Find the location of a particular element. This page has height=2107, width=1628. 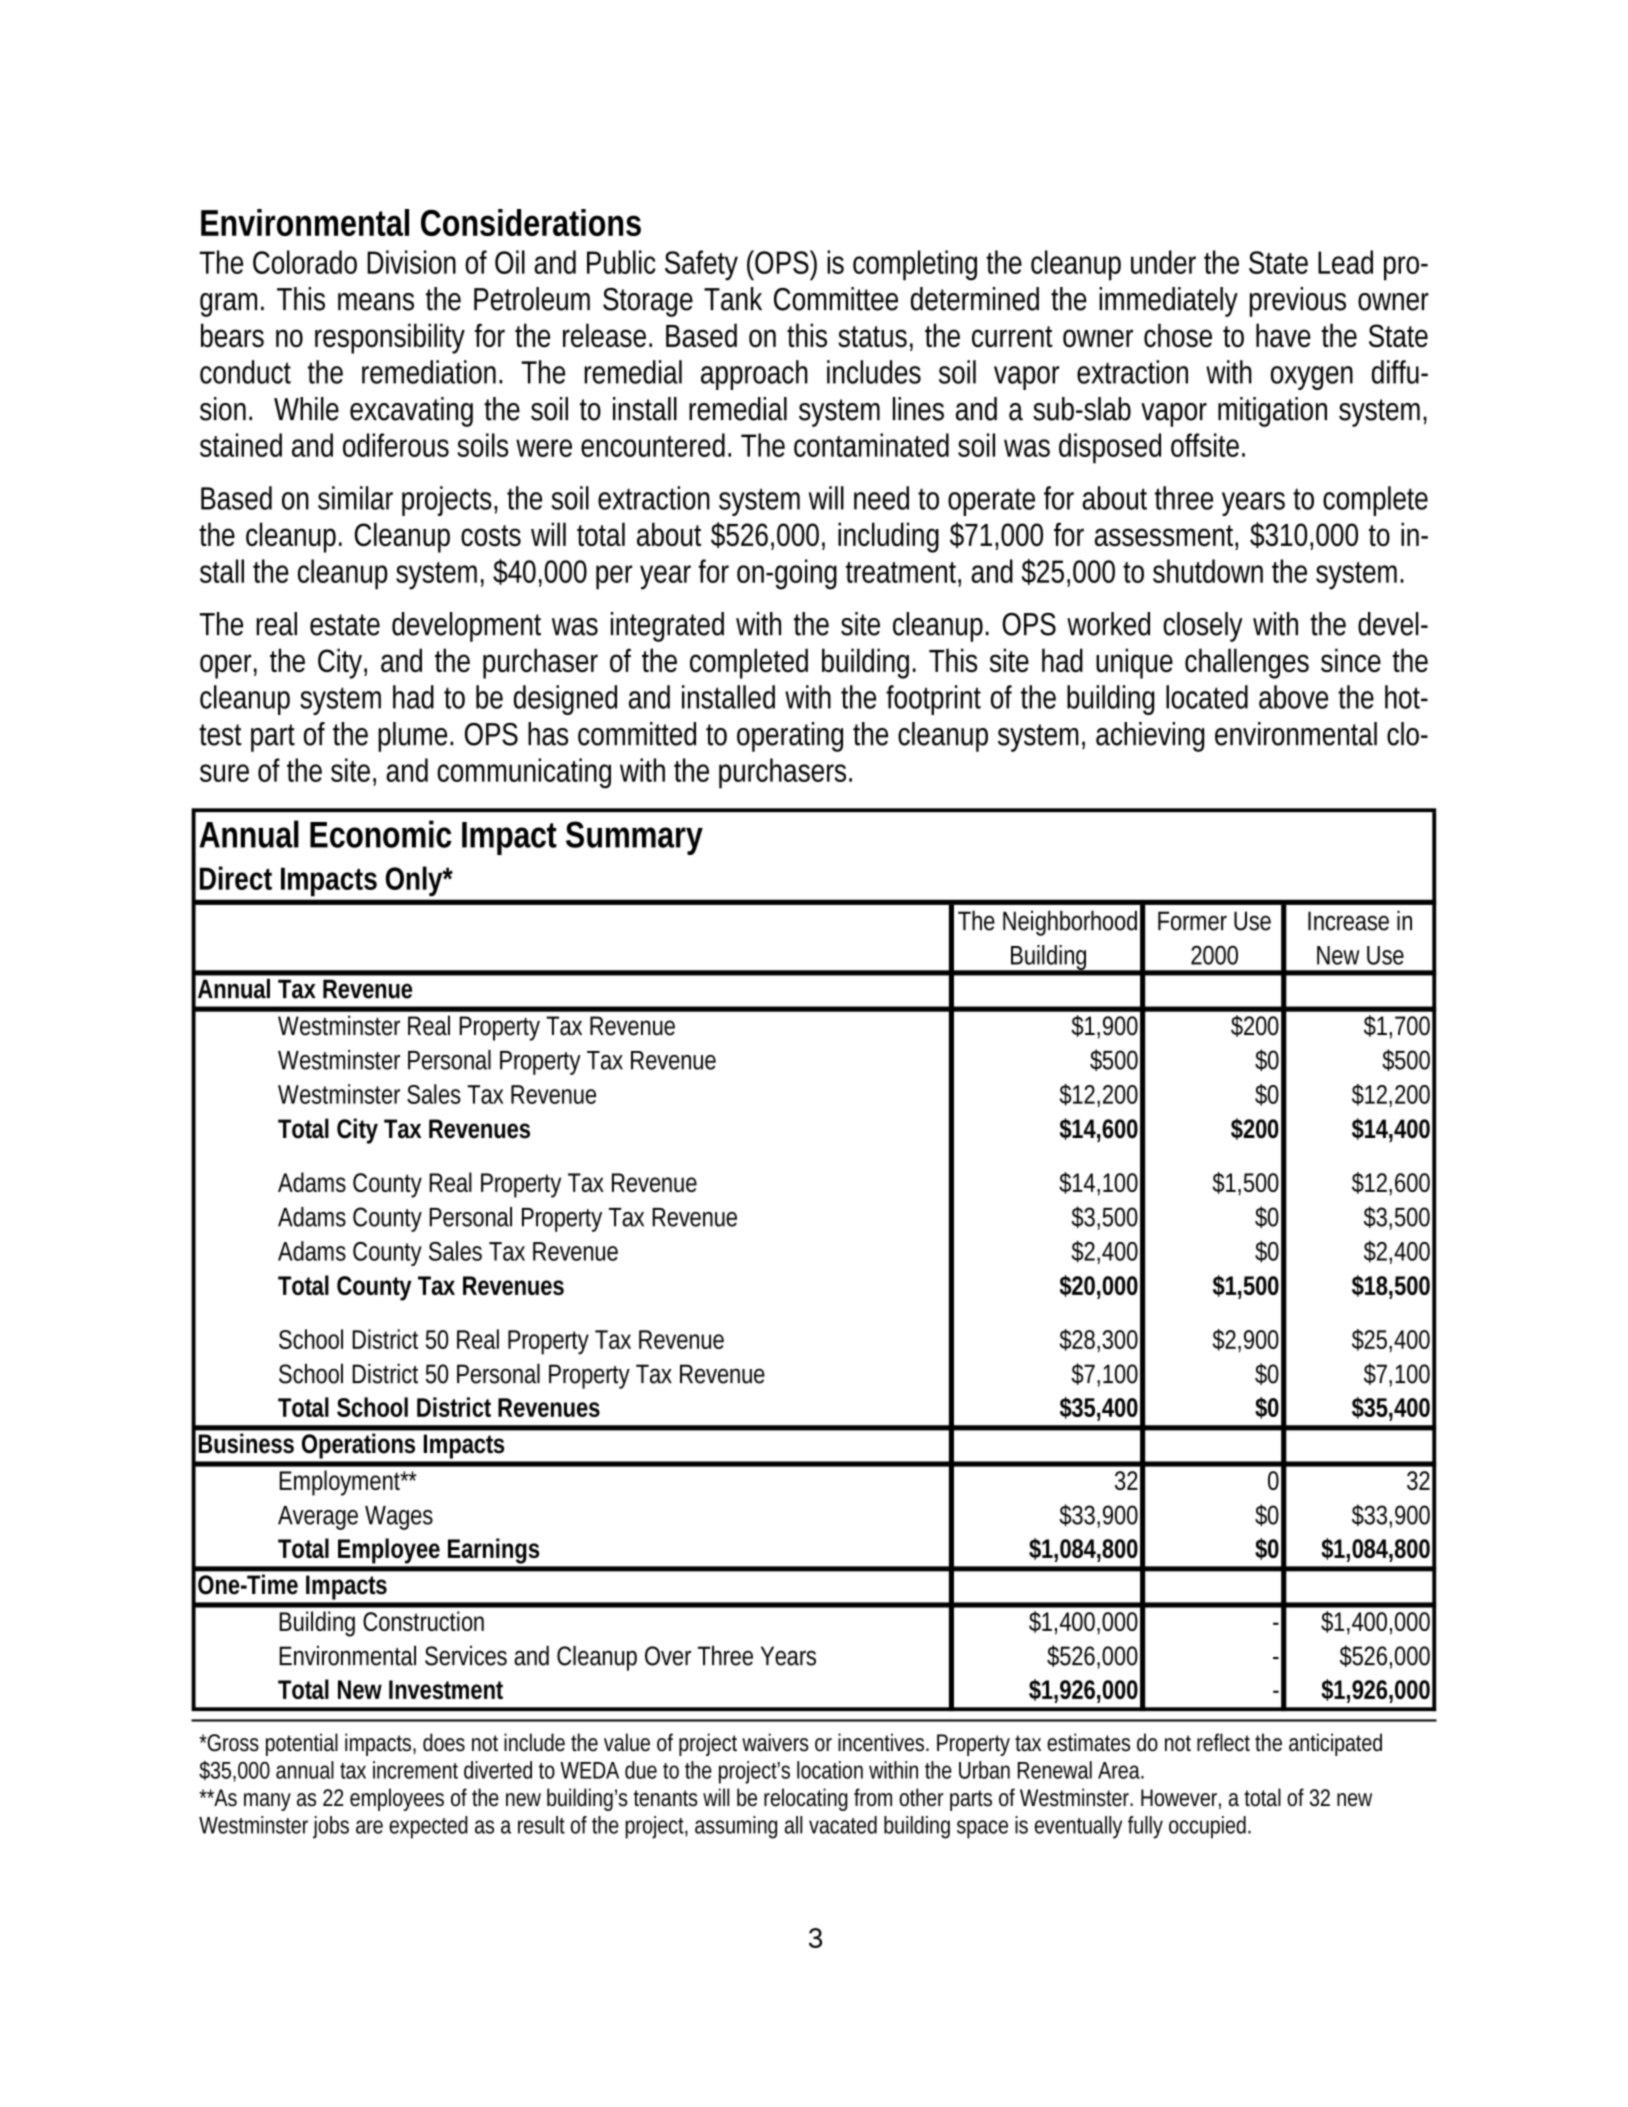

Committee is located at coordinates (836, 299).
